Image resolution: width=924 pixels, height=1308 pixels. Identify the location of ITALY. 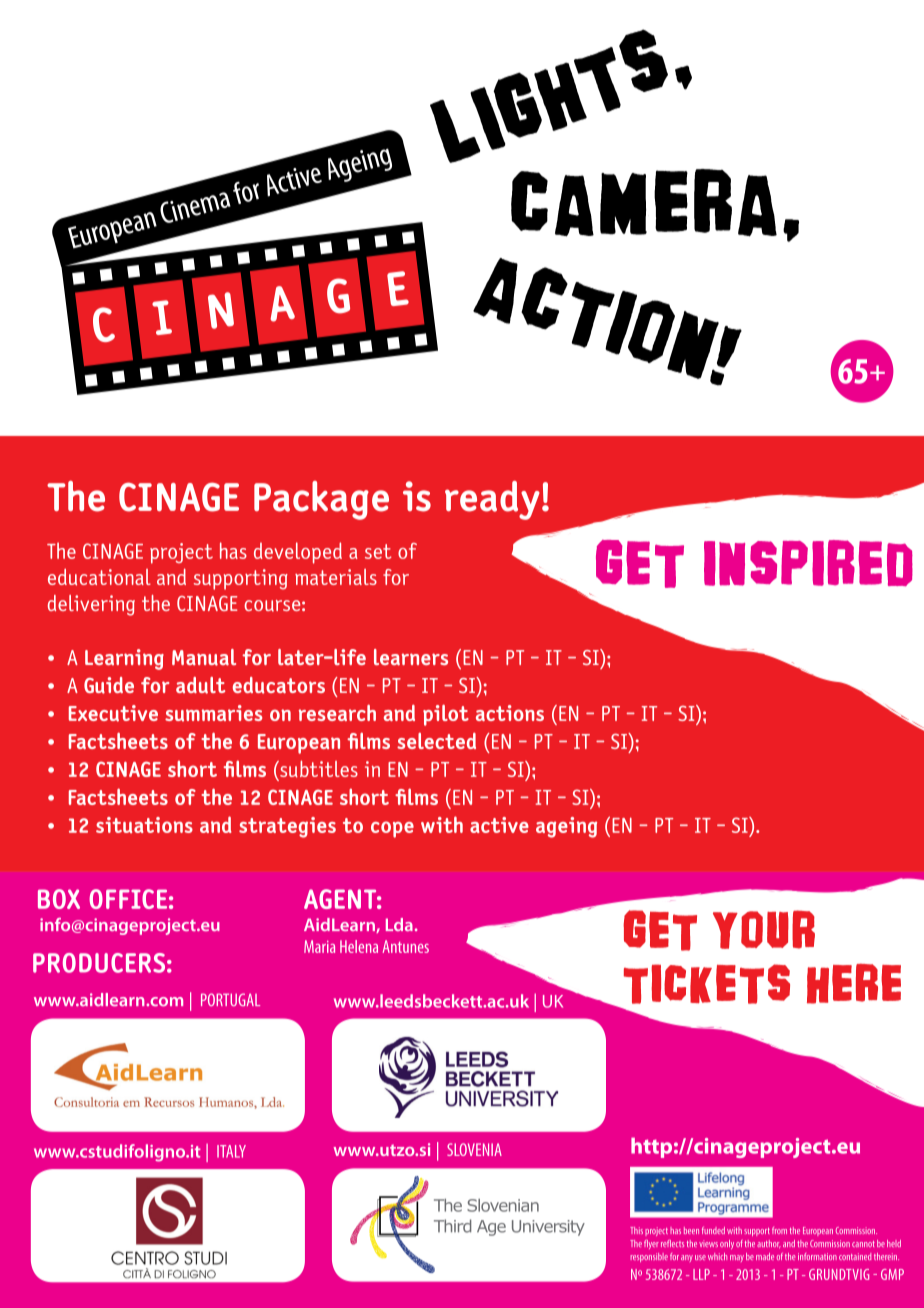
(231, 1151).
